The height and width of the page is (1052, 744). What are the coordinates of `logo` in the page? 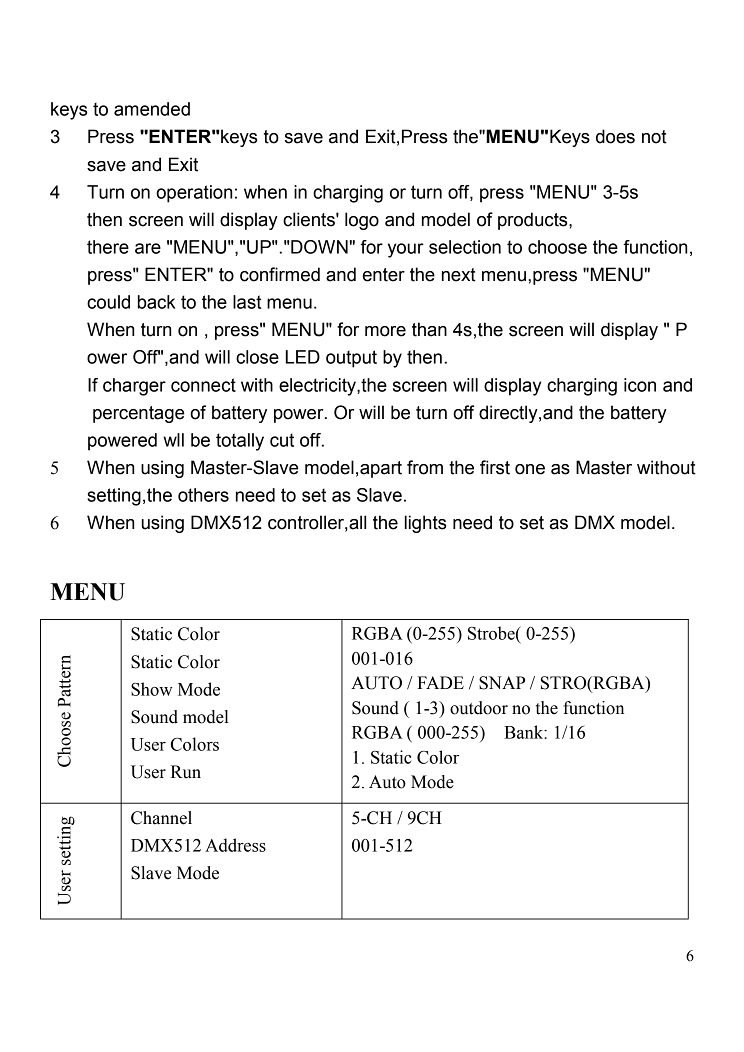 It's located at (362, 221).
